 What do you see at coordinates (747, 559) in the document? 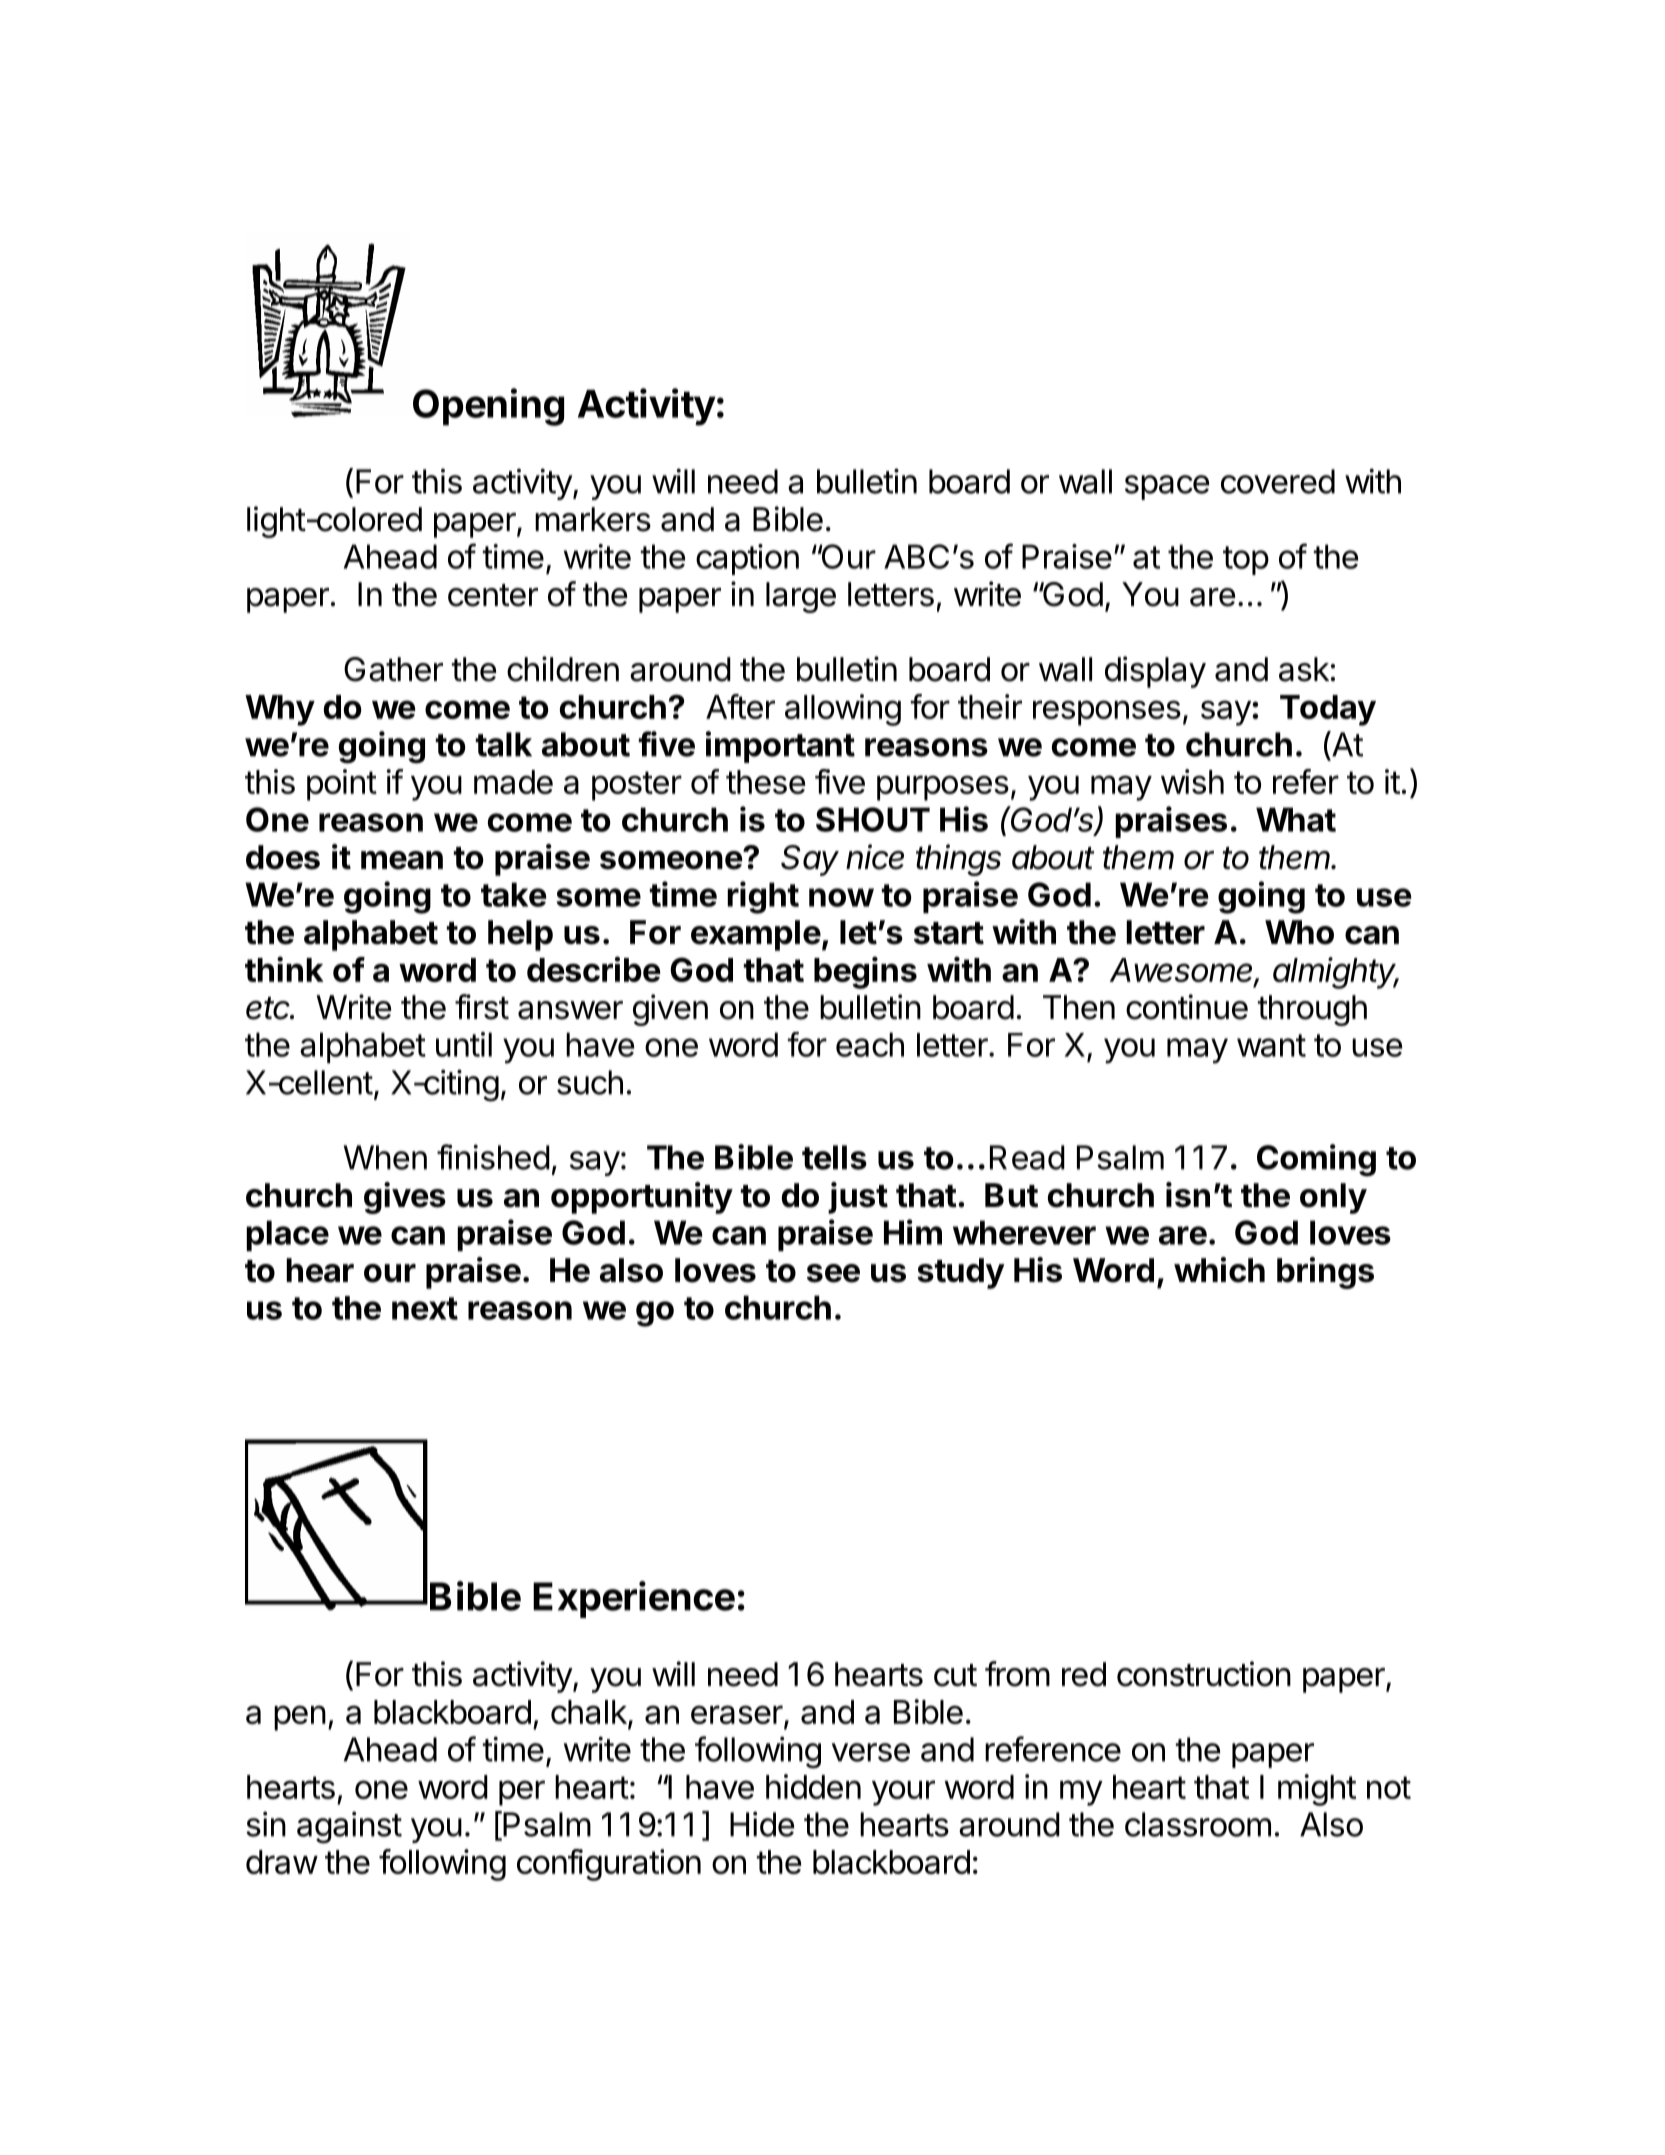
I see `caption` at bounding box center [747, 559].
